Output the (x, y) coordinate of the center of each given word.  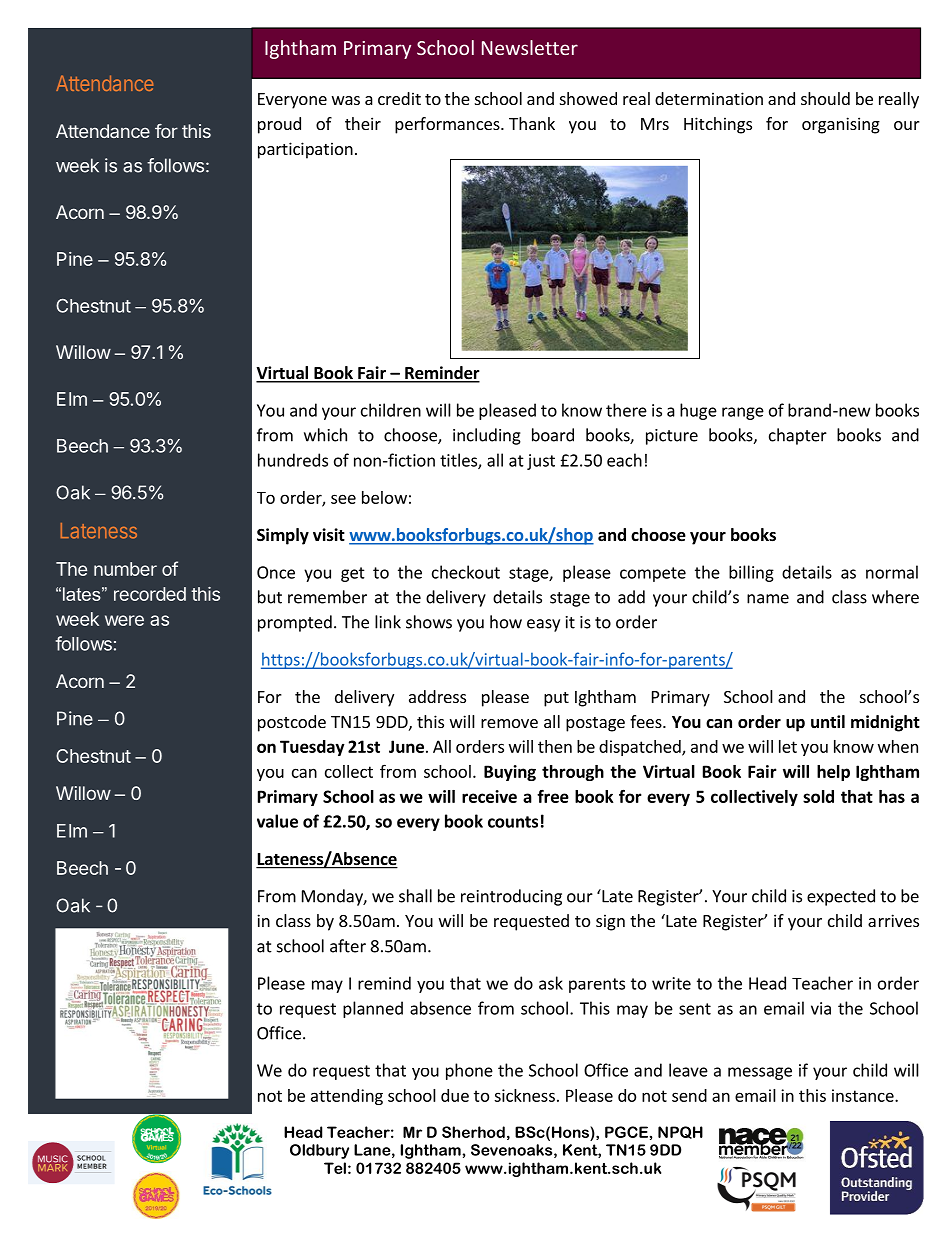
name (768, 599)
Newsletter (530, 47)
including (487, 436)
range (743, 413)
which (325, 435)
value (277, 821)
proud (279, 125)
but (270, 597)
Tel (335, 1168)
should (825, 98)
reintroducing (511, 897)
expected (841, 897)
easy (543, 625)
